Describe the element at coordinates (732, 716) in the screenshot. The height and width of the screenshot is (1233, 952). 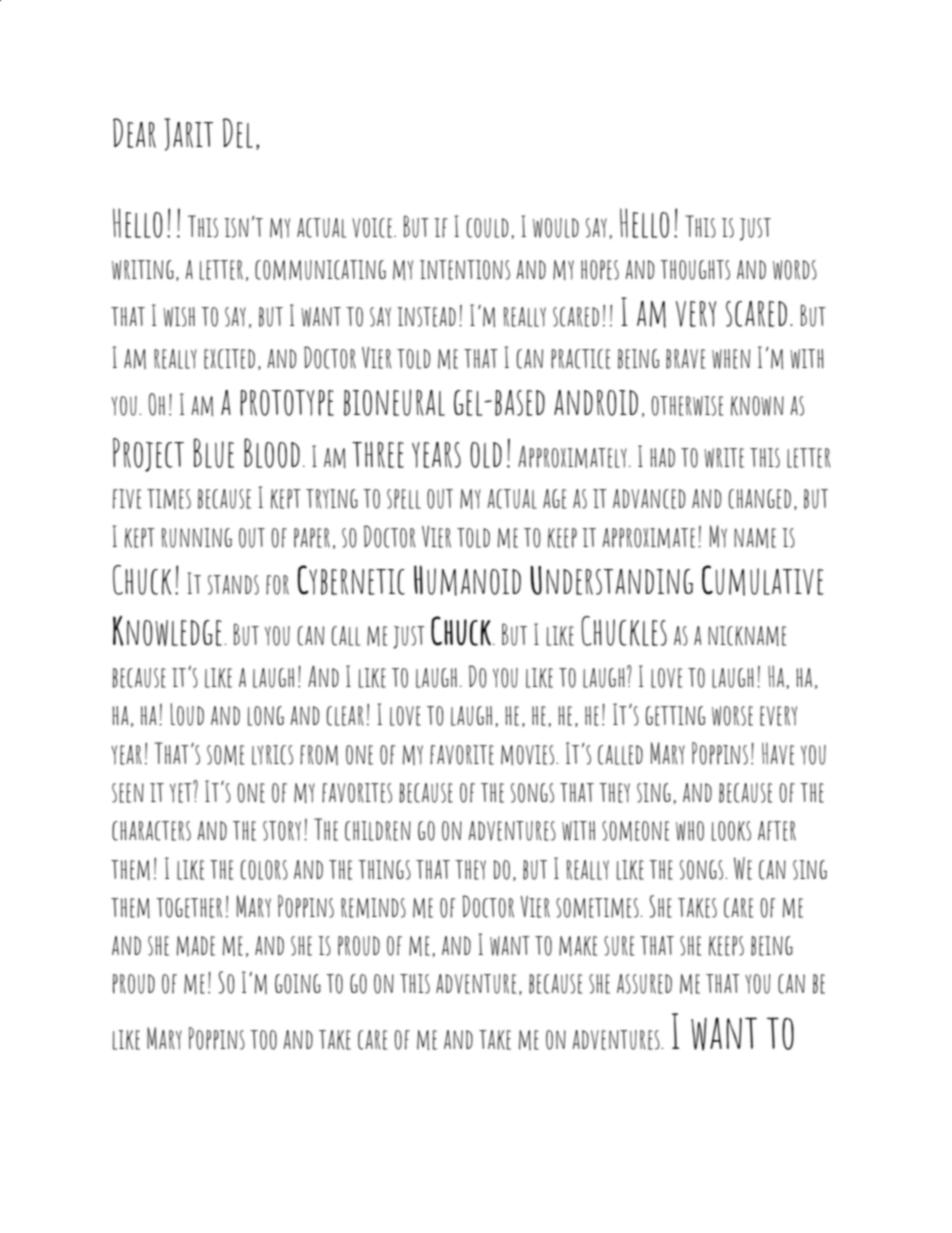
I see `worse` at that location.
